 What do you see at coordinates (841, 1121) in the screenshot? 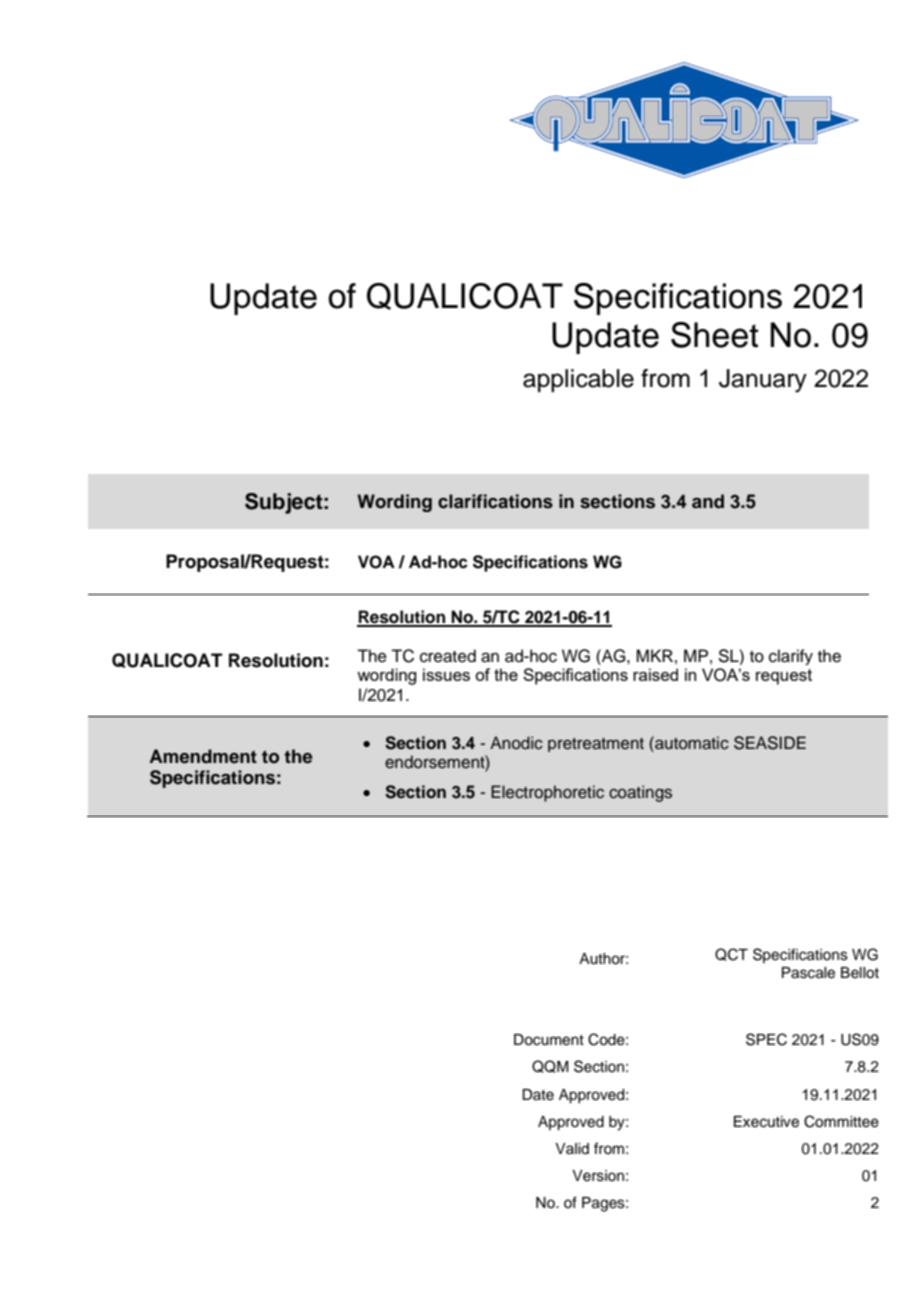
I see `Committee` at bounding box center [841, 1121].
